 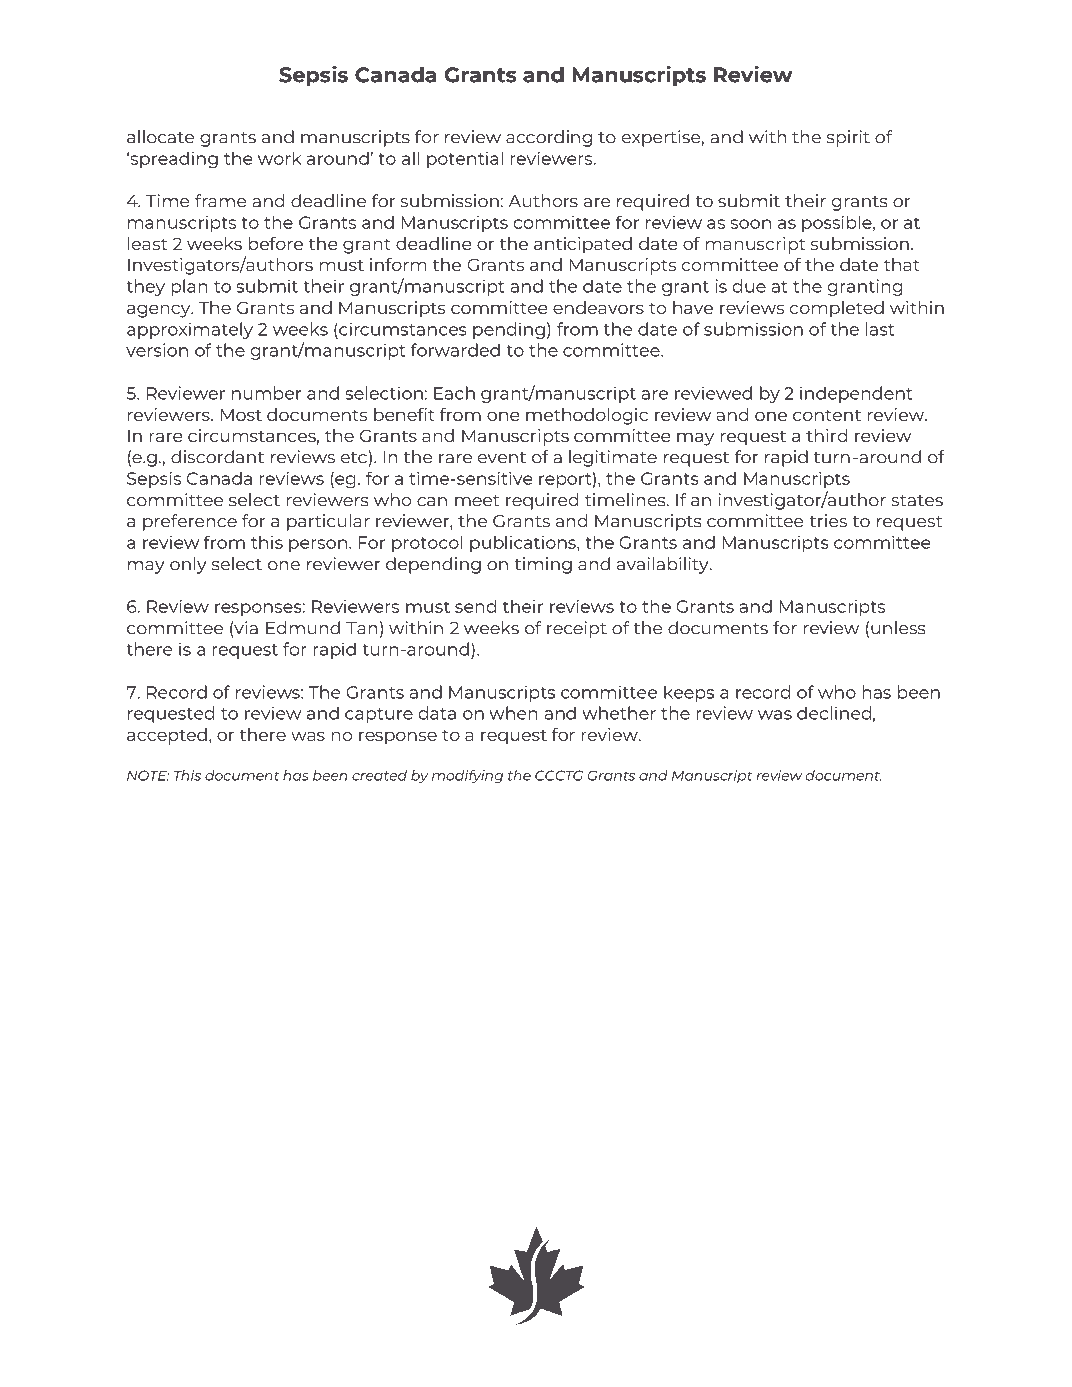 I want to click on completed, so click(x=837, y=309).
